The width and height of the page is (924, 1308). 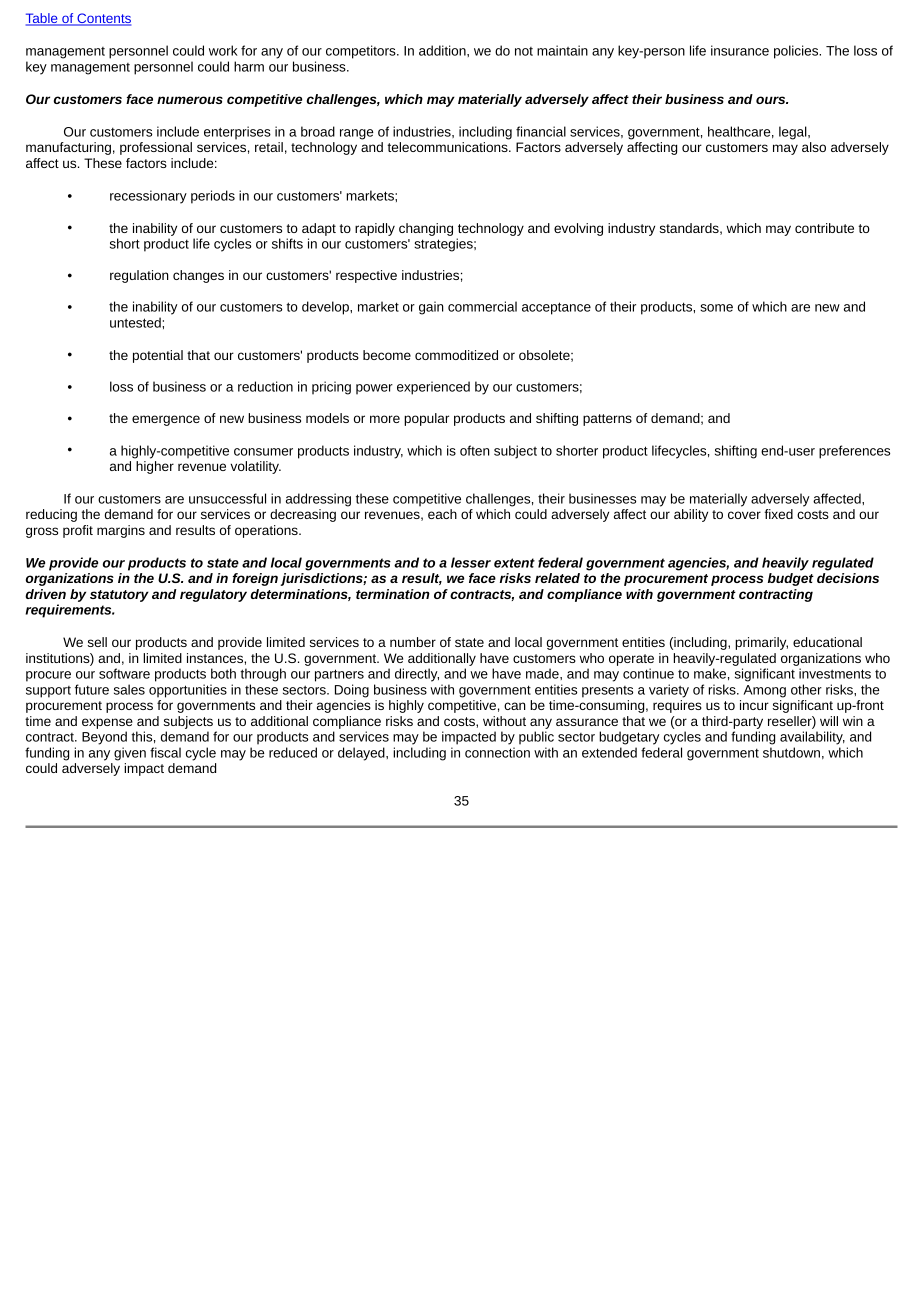 I want to click on Contents, so click(x=103, y=19).
